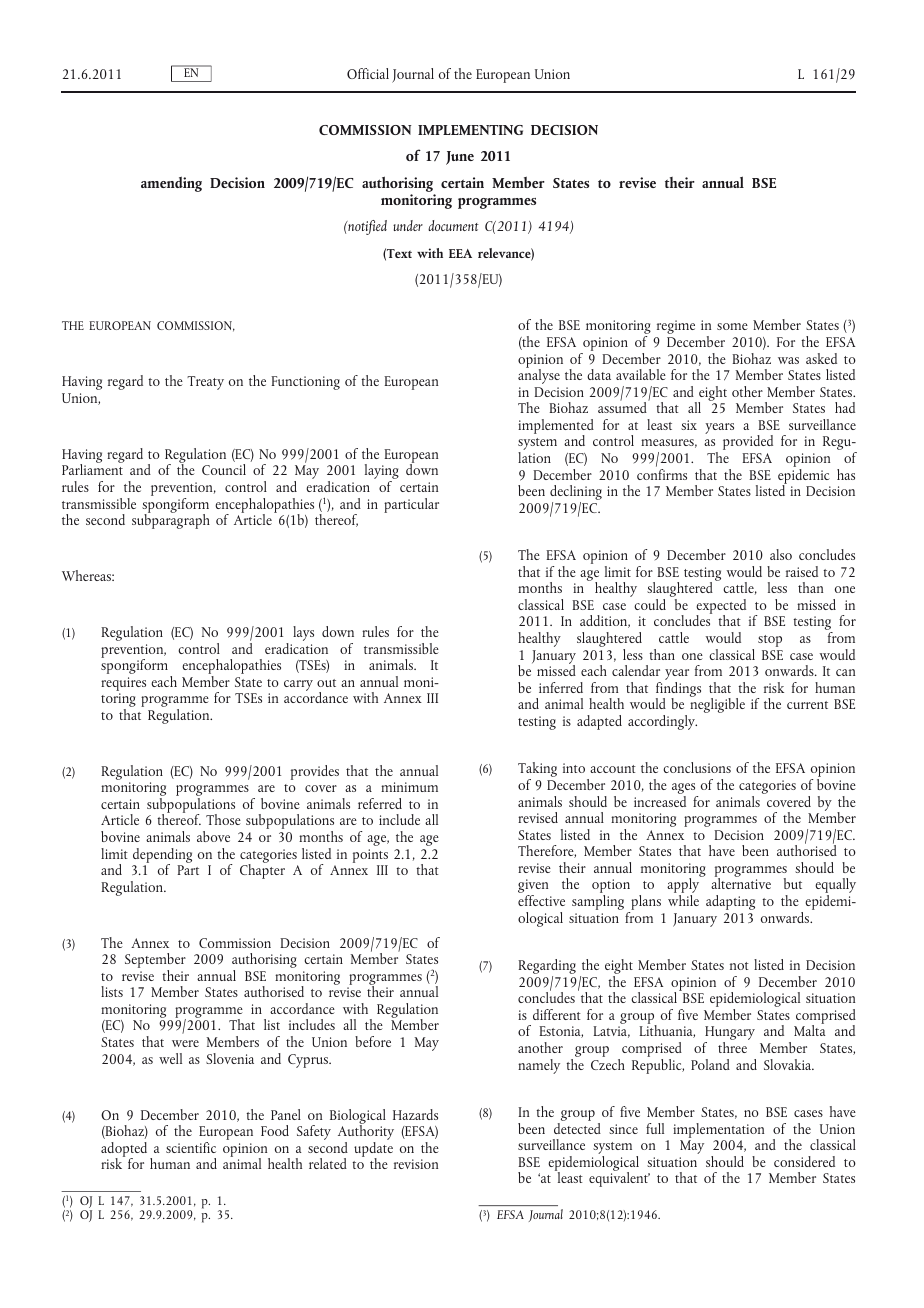 Image resolution: width=924 pixels, height=1308 pixels. Describe the element at coordinates (748, 442) in the screenshot. I see `provided` at that location.
